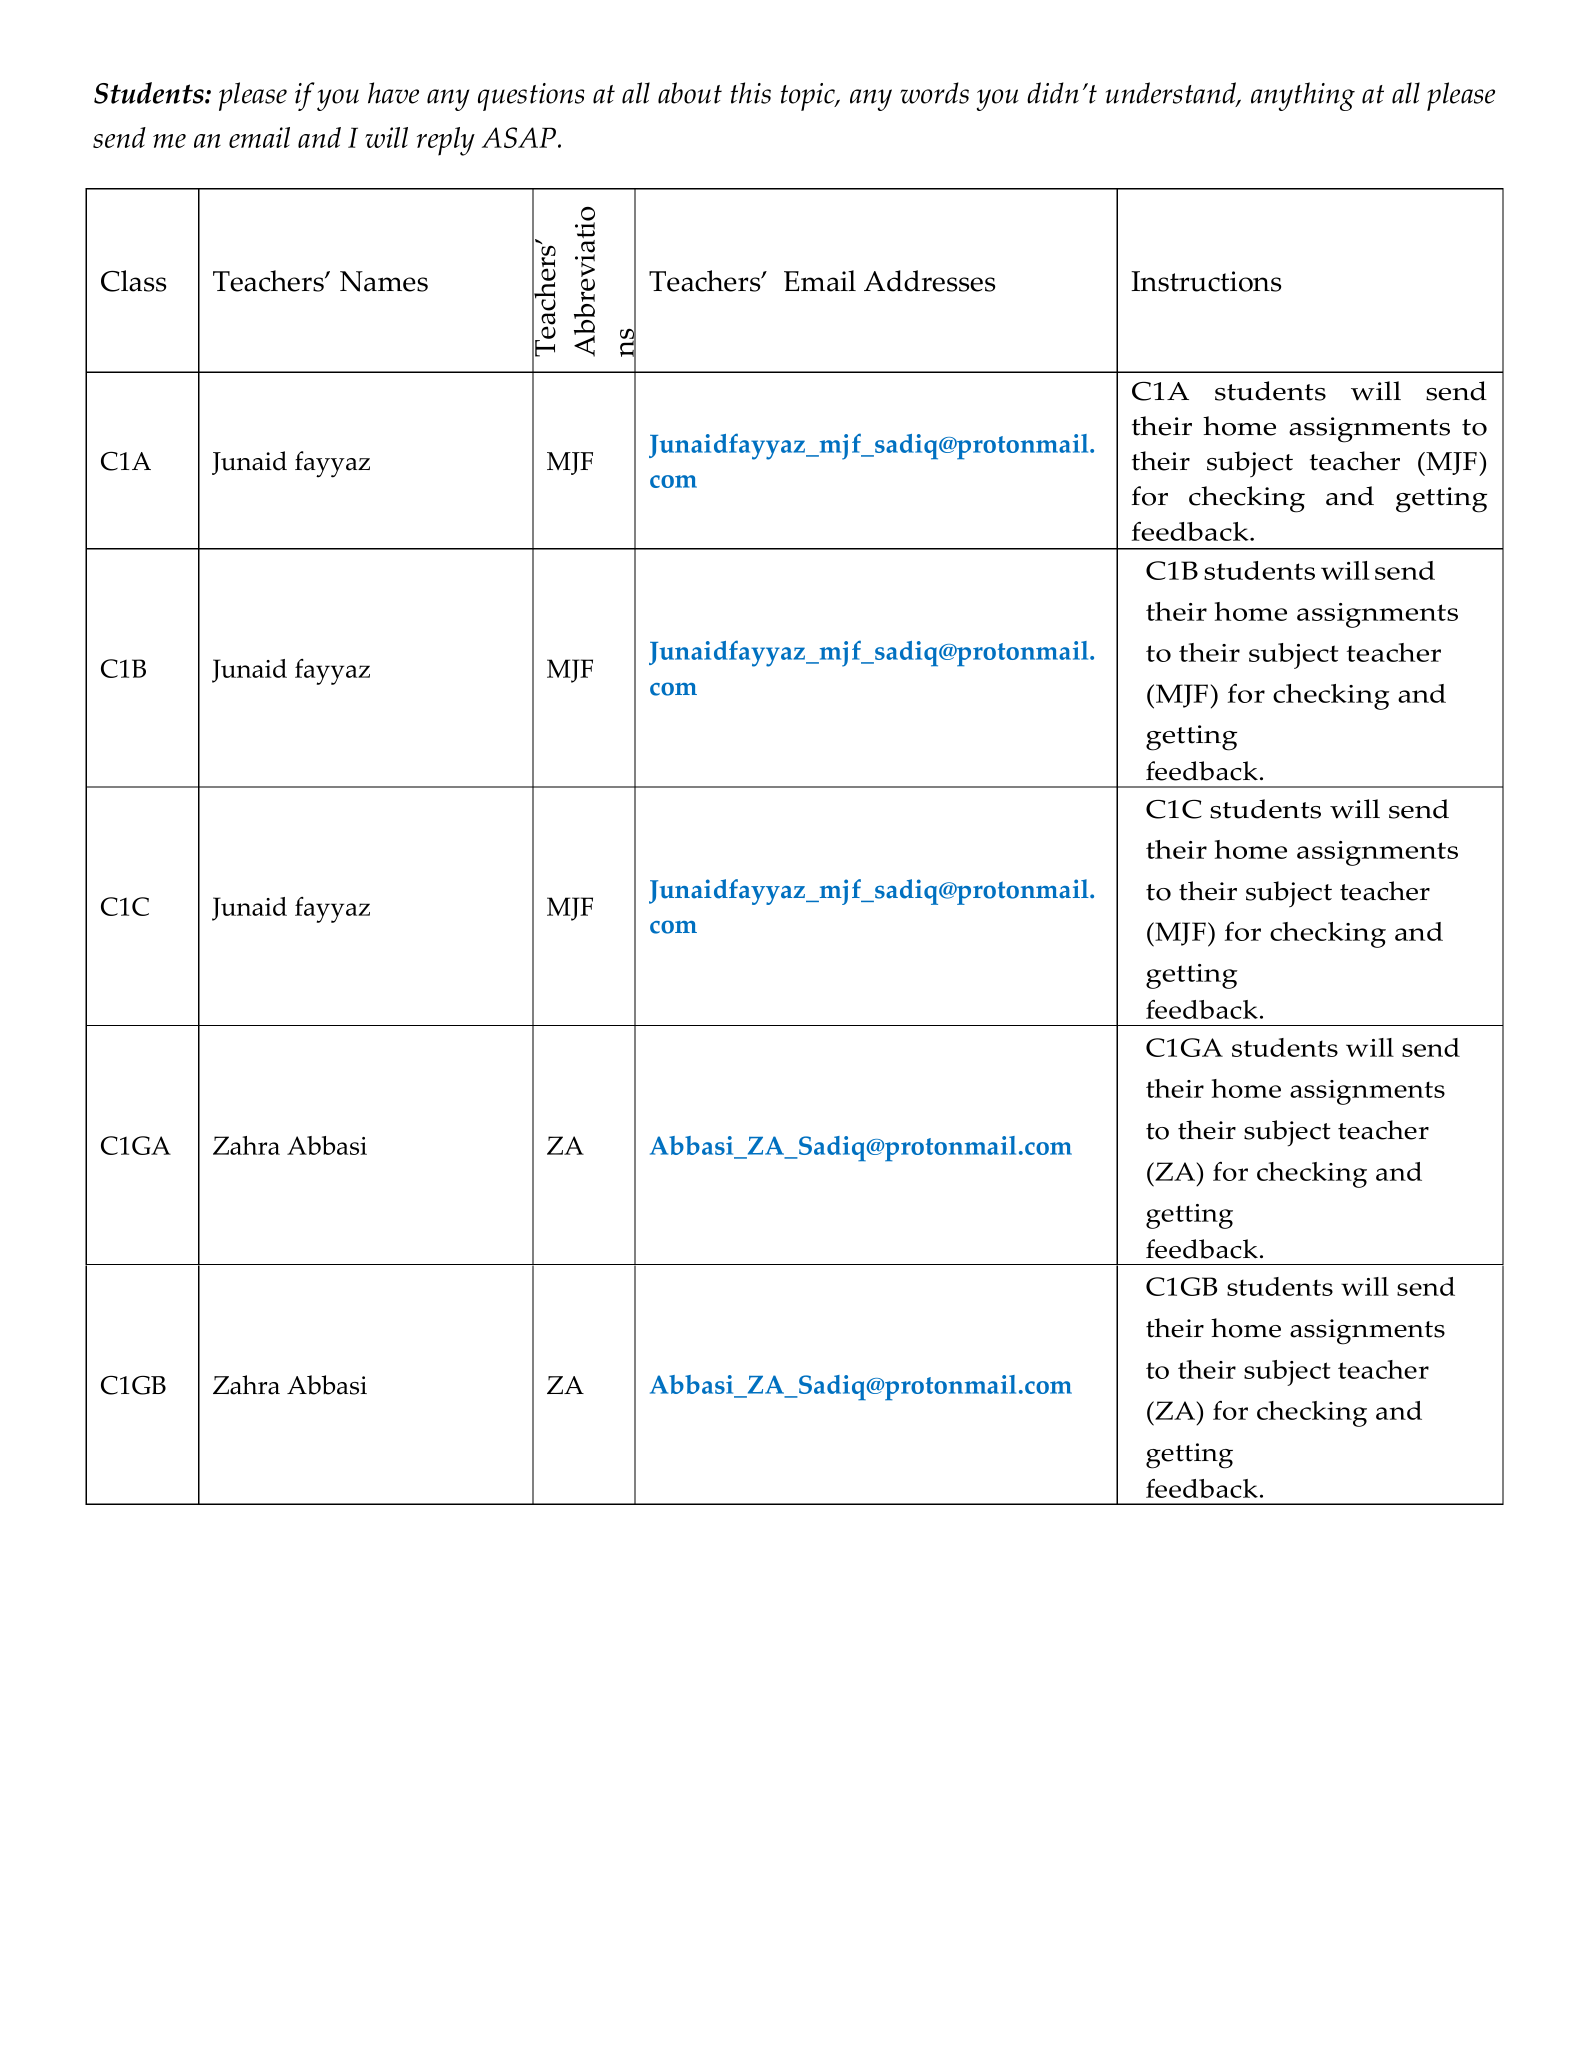 This screenshot has height=2056, width=1589. What do you see at coordinates (929, 281) in the screenshot?
I see `Addresses` at bounding box center [929, 281].
